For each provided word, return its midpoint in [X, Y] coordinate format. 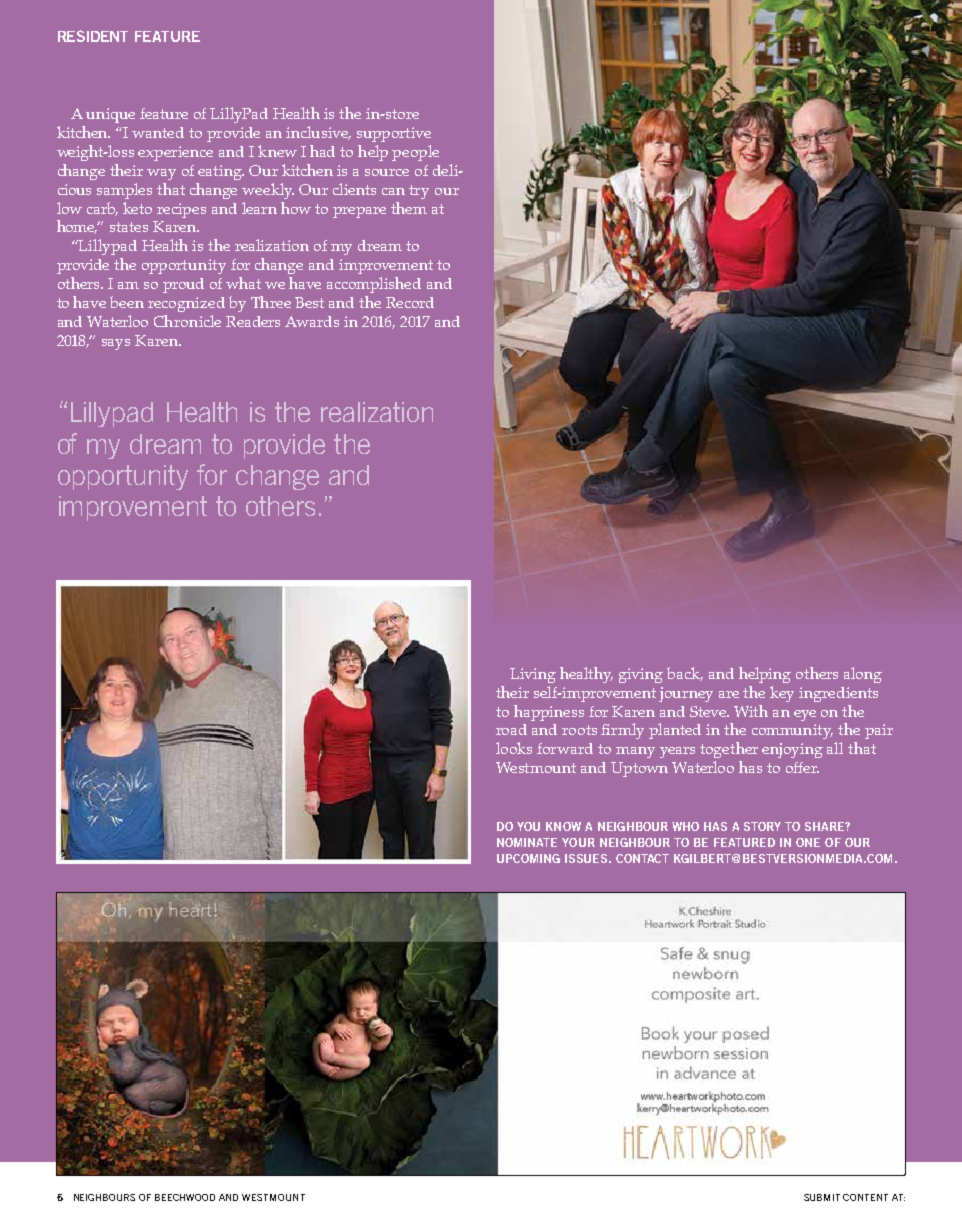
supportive [394, 134]
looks [514, 748]
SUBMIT [822, 1197]
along [863, 675]
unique [110, 115]
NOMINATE [527, 842]
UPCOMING [528, 858]
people [415, 153]
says [116, 344]
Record [410, 302]
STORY [762, 826]
